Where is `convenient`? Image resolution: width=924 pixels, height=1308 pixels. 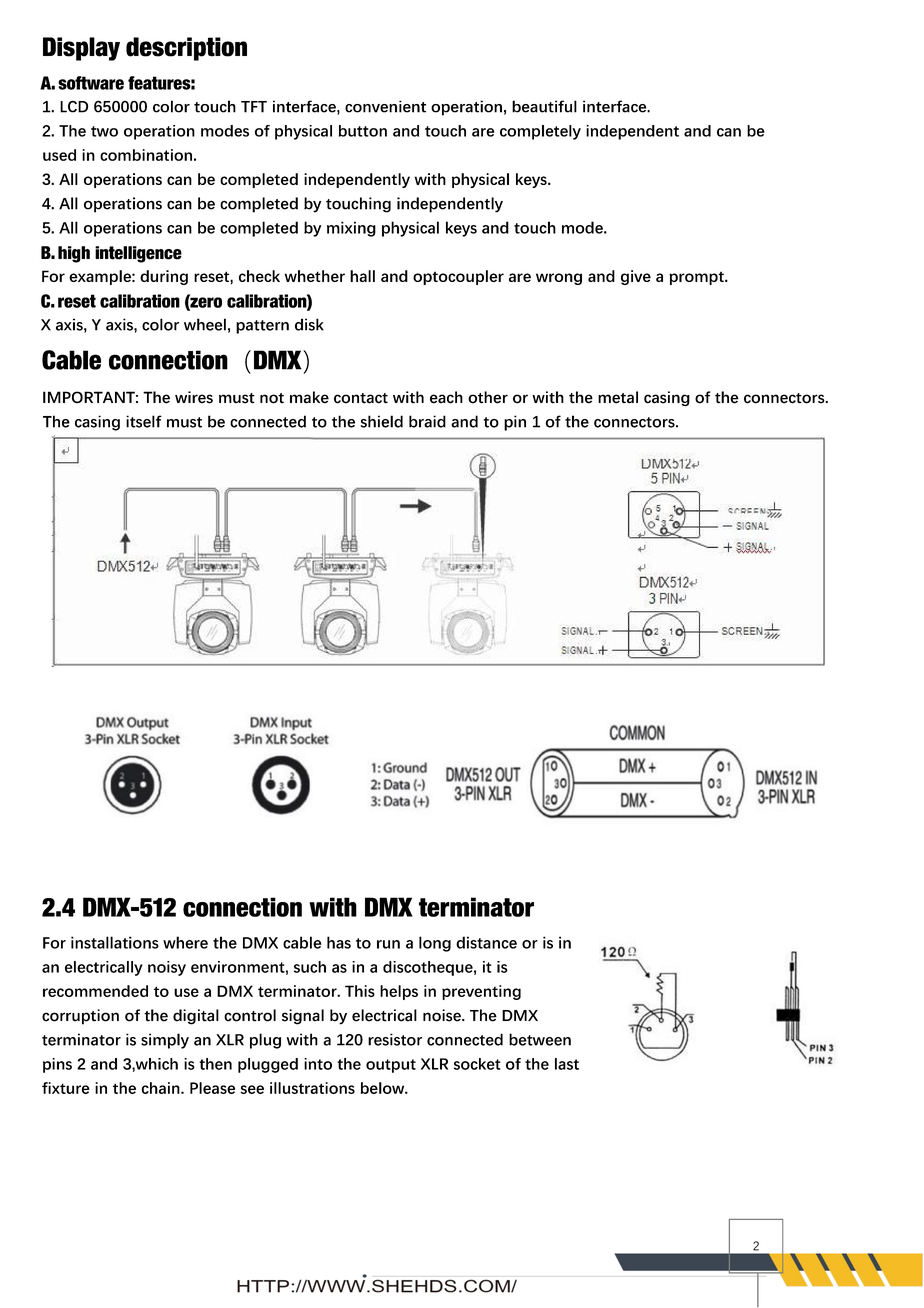 convenient is located at coordinates (385, 106).
